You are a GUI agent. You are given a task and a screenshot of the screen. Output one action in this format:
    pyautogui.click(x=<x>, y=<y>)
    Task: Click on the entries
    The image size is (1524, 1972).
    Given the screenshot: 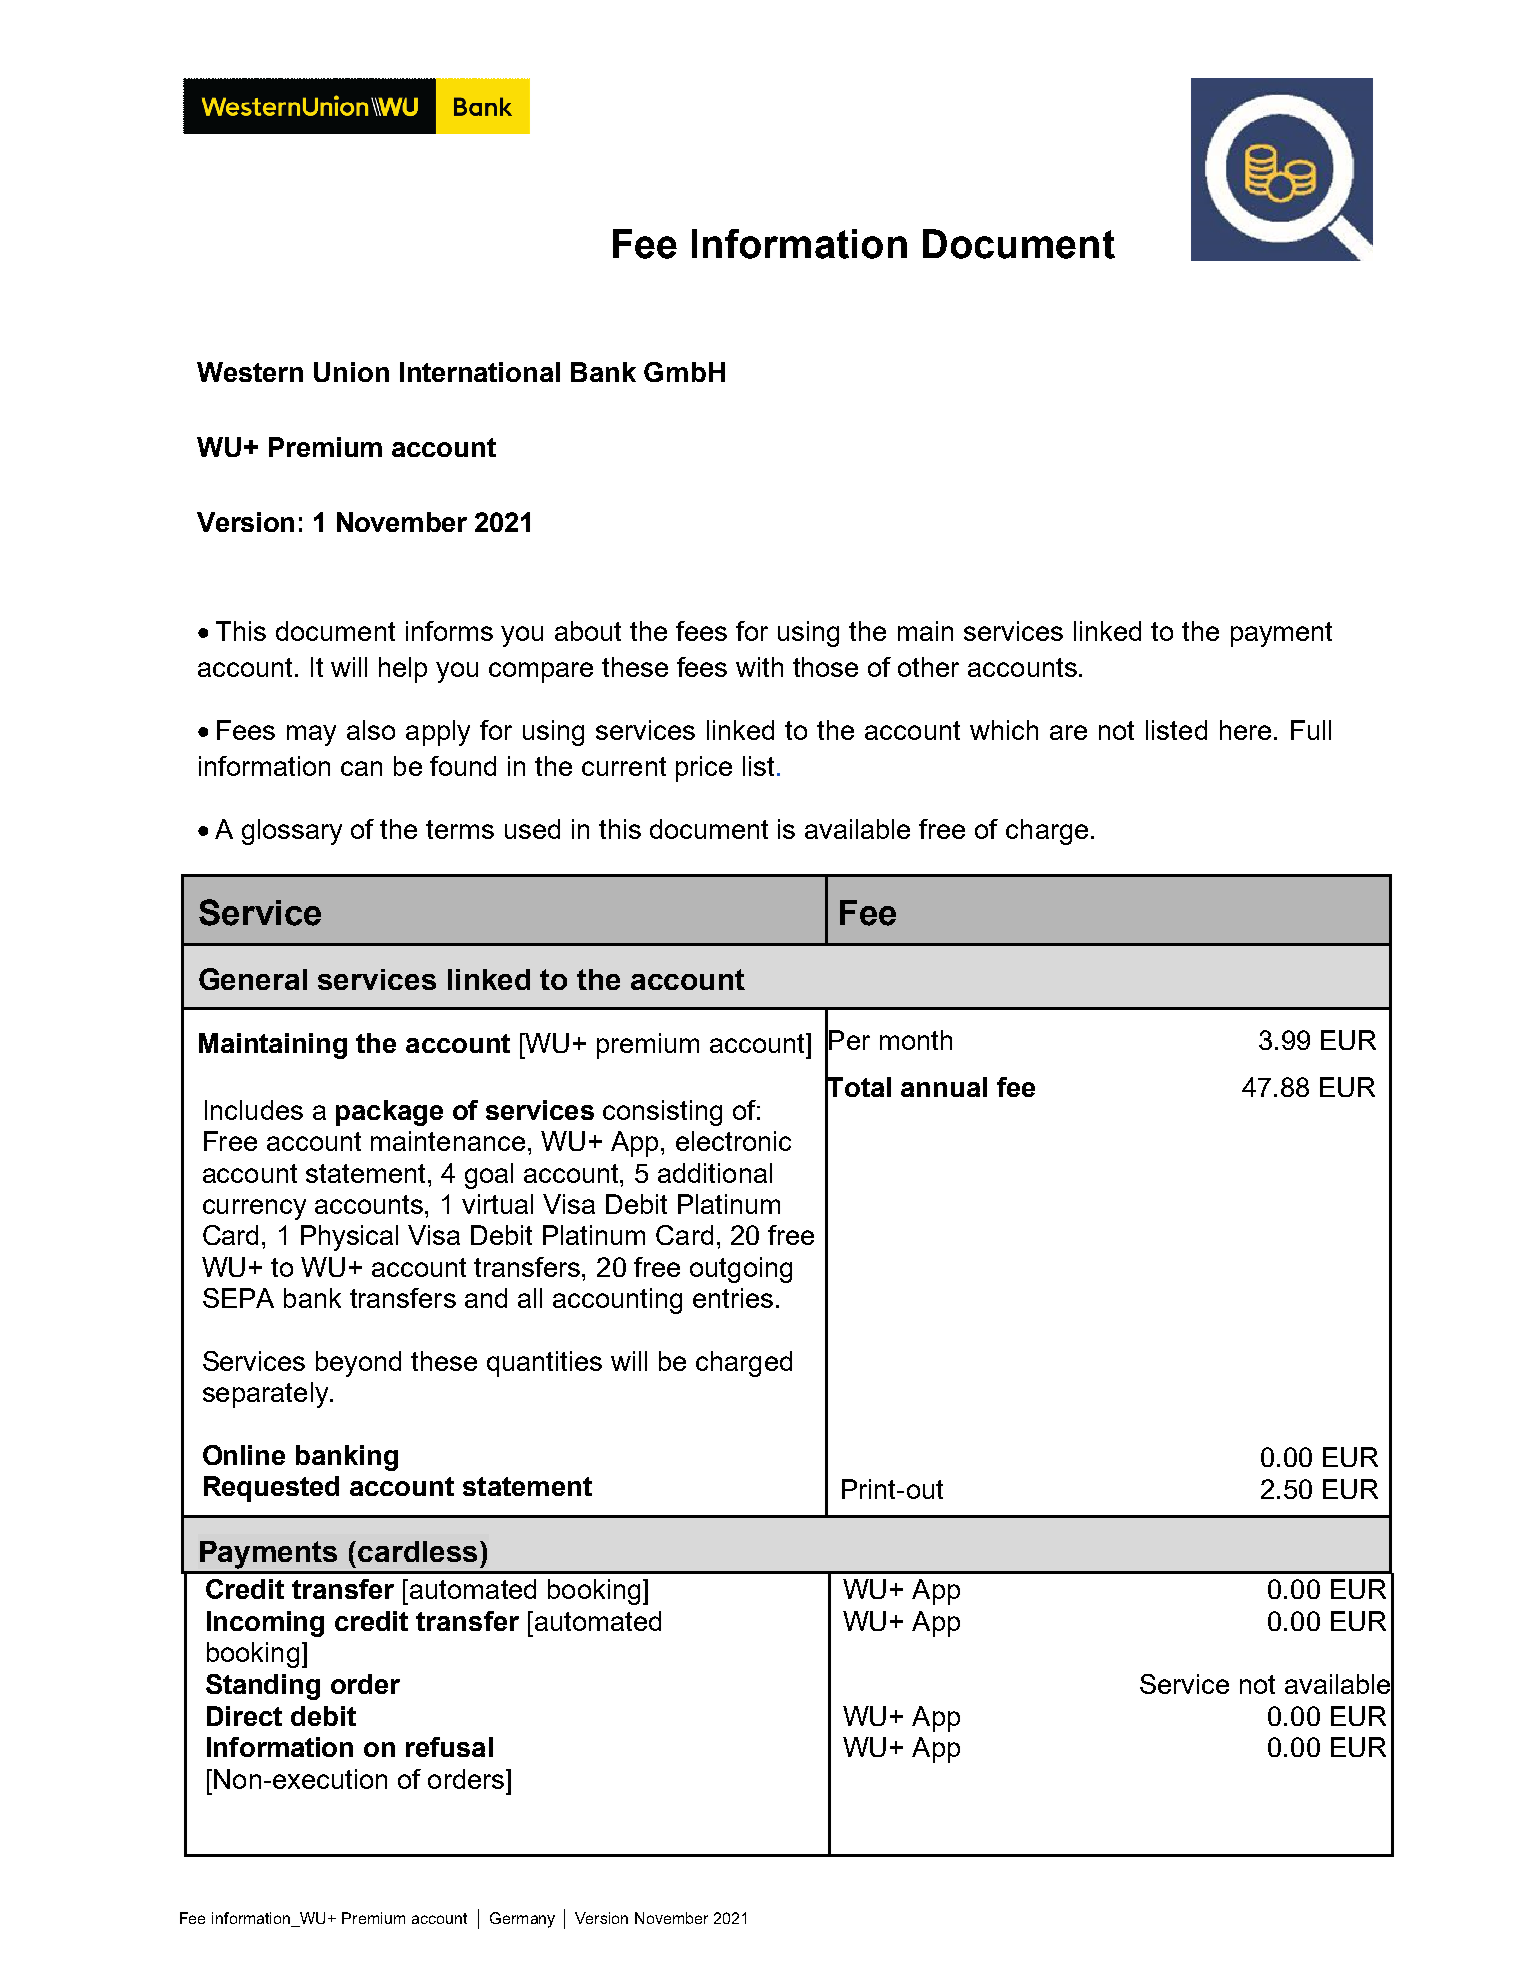 What is the action you would take?
    pyautogui.click(x=733, y=1298)
